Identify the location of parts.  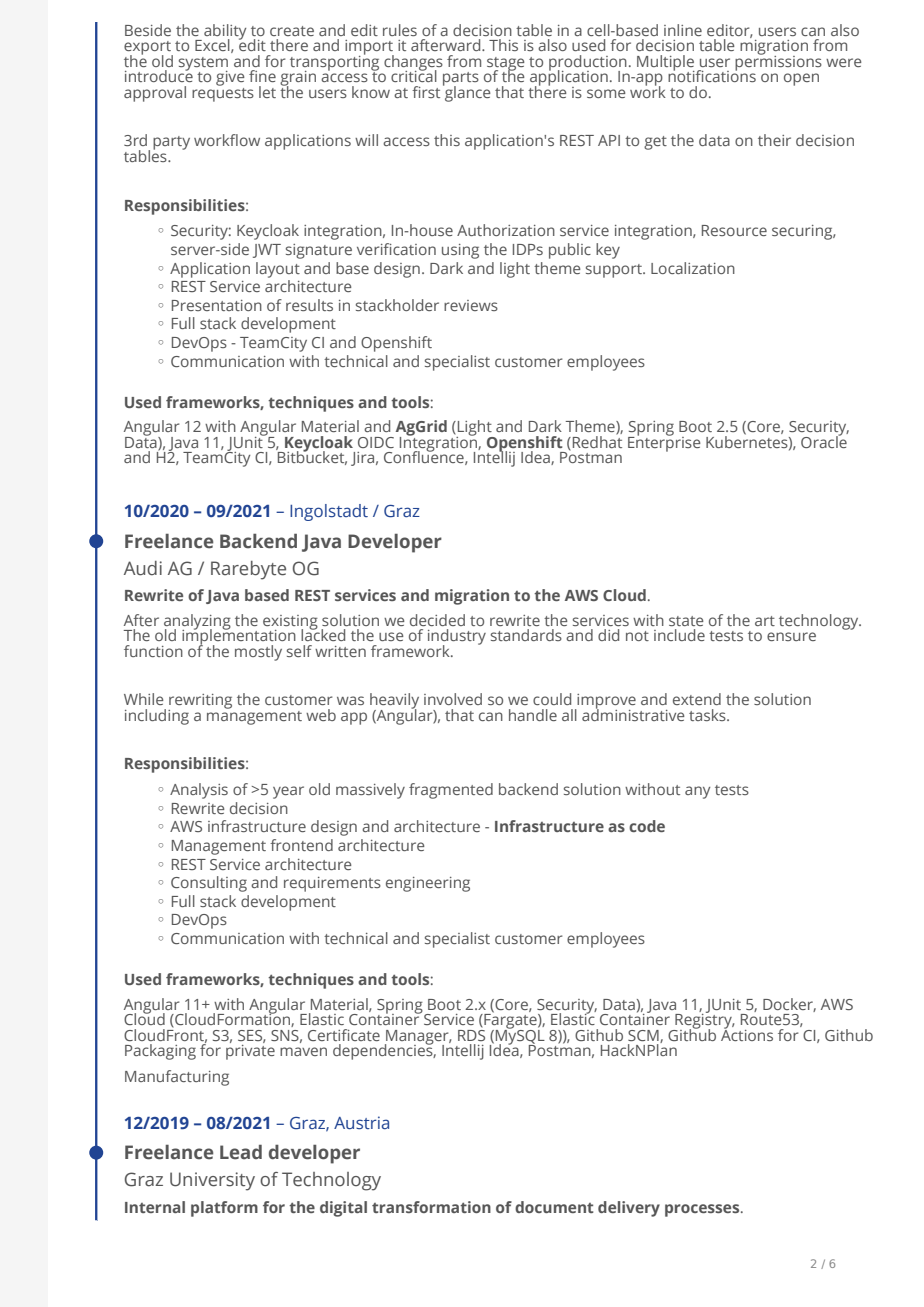
(461, 80).
